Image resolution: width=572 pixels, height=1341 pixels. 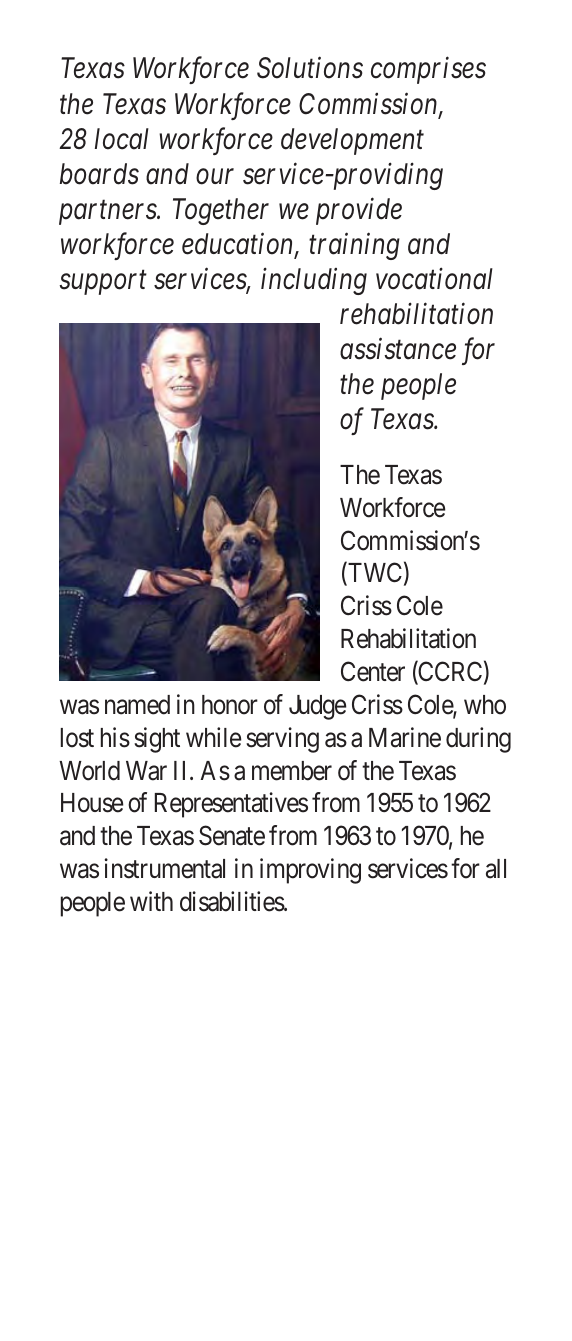 I want to click on local, so click(x=122, y=139).
